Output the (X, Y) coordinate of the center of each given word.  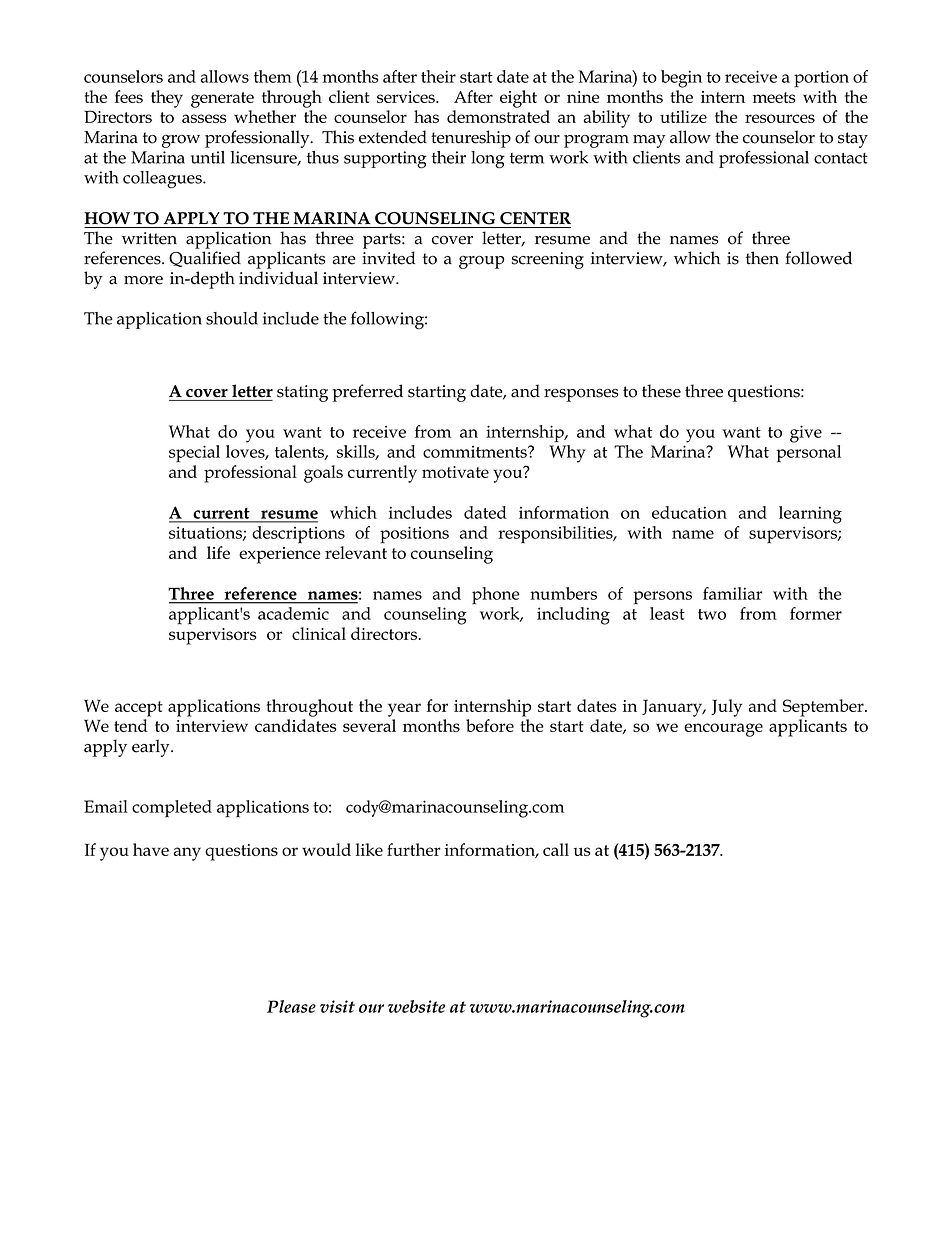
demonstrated (498, 116)
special (194, 454)
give (806, 434)
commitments (476, 452)
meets (774, 97)
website (416, 1006)
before (490, 725)
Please (291, 1006)
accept (139, 709)
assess (204, 118)
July (726, 708)
